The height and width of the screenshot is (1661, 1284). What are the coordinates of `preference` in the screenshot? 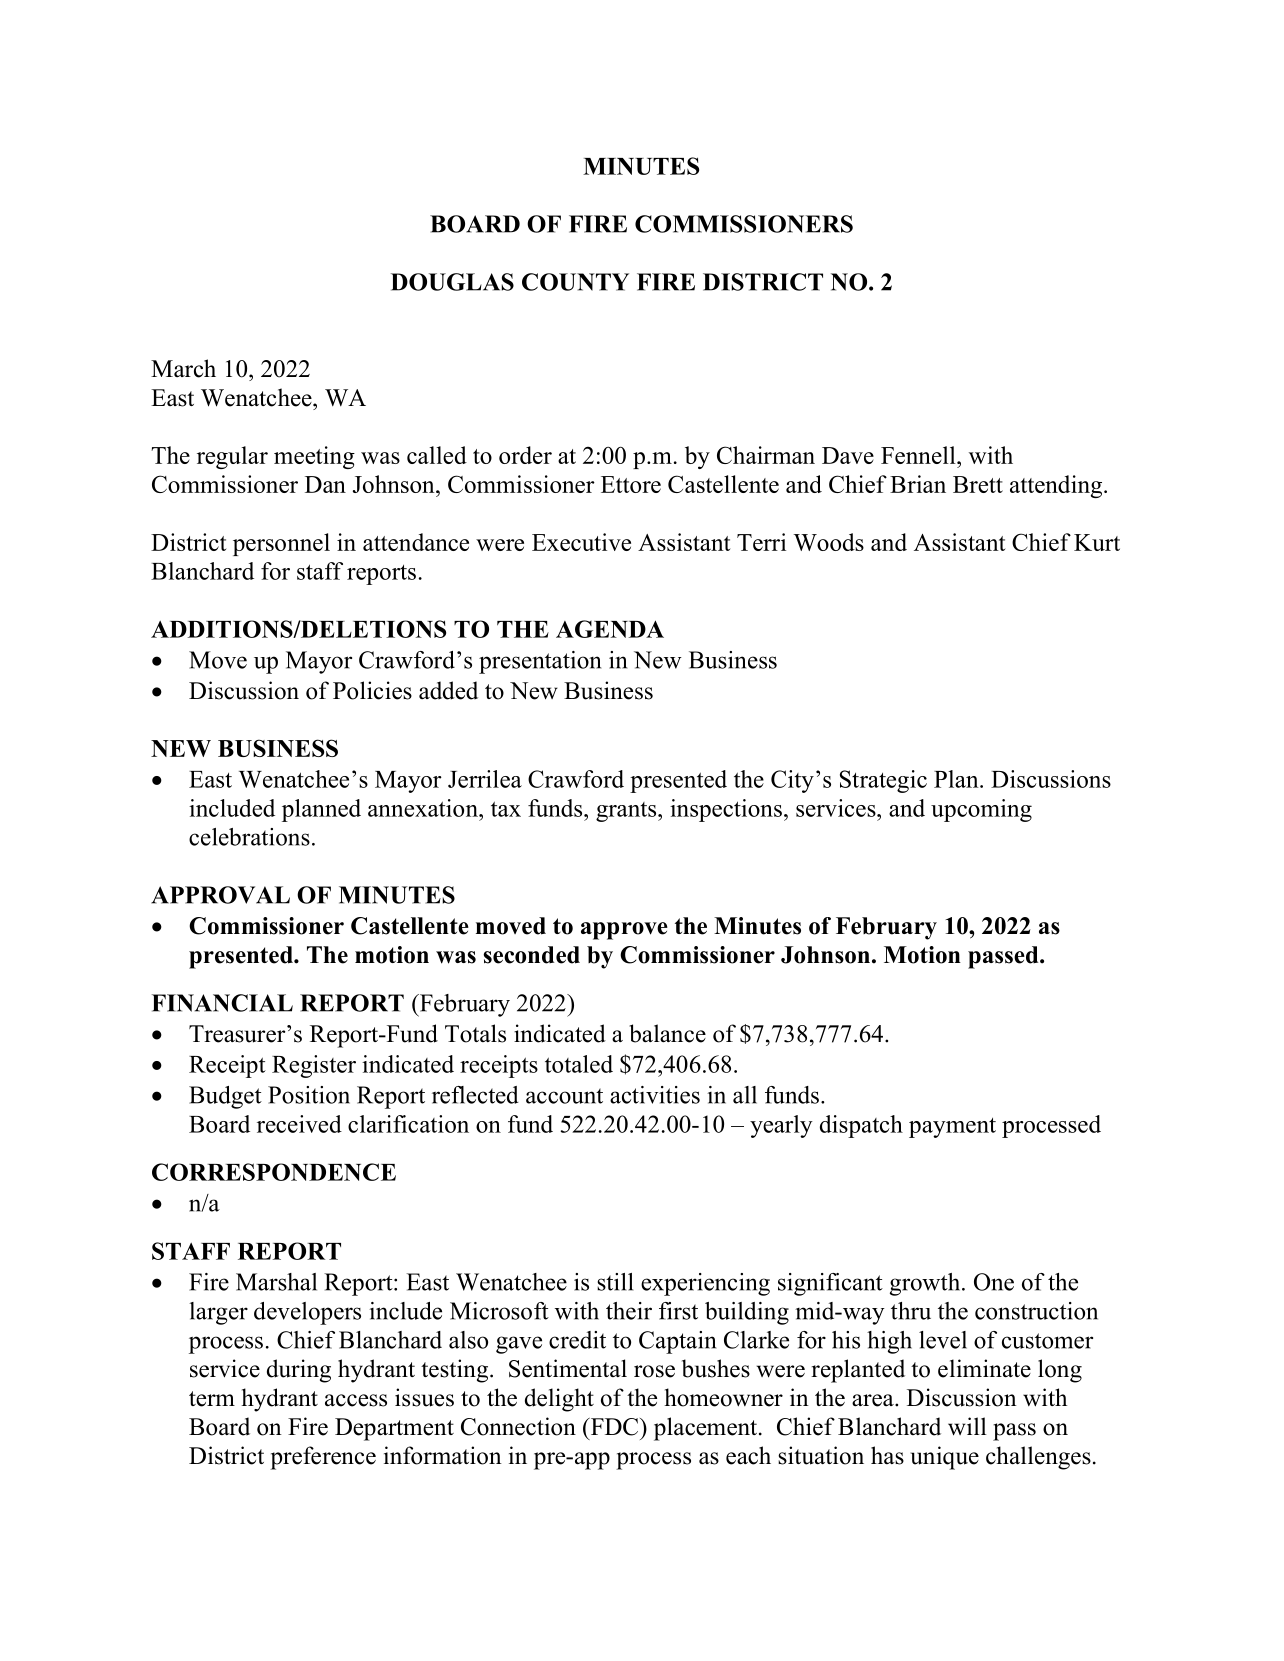 It's located at (323, 1458).
